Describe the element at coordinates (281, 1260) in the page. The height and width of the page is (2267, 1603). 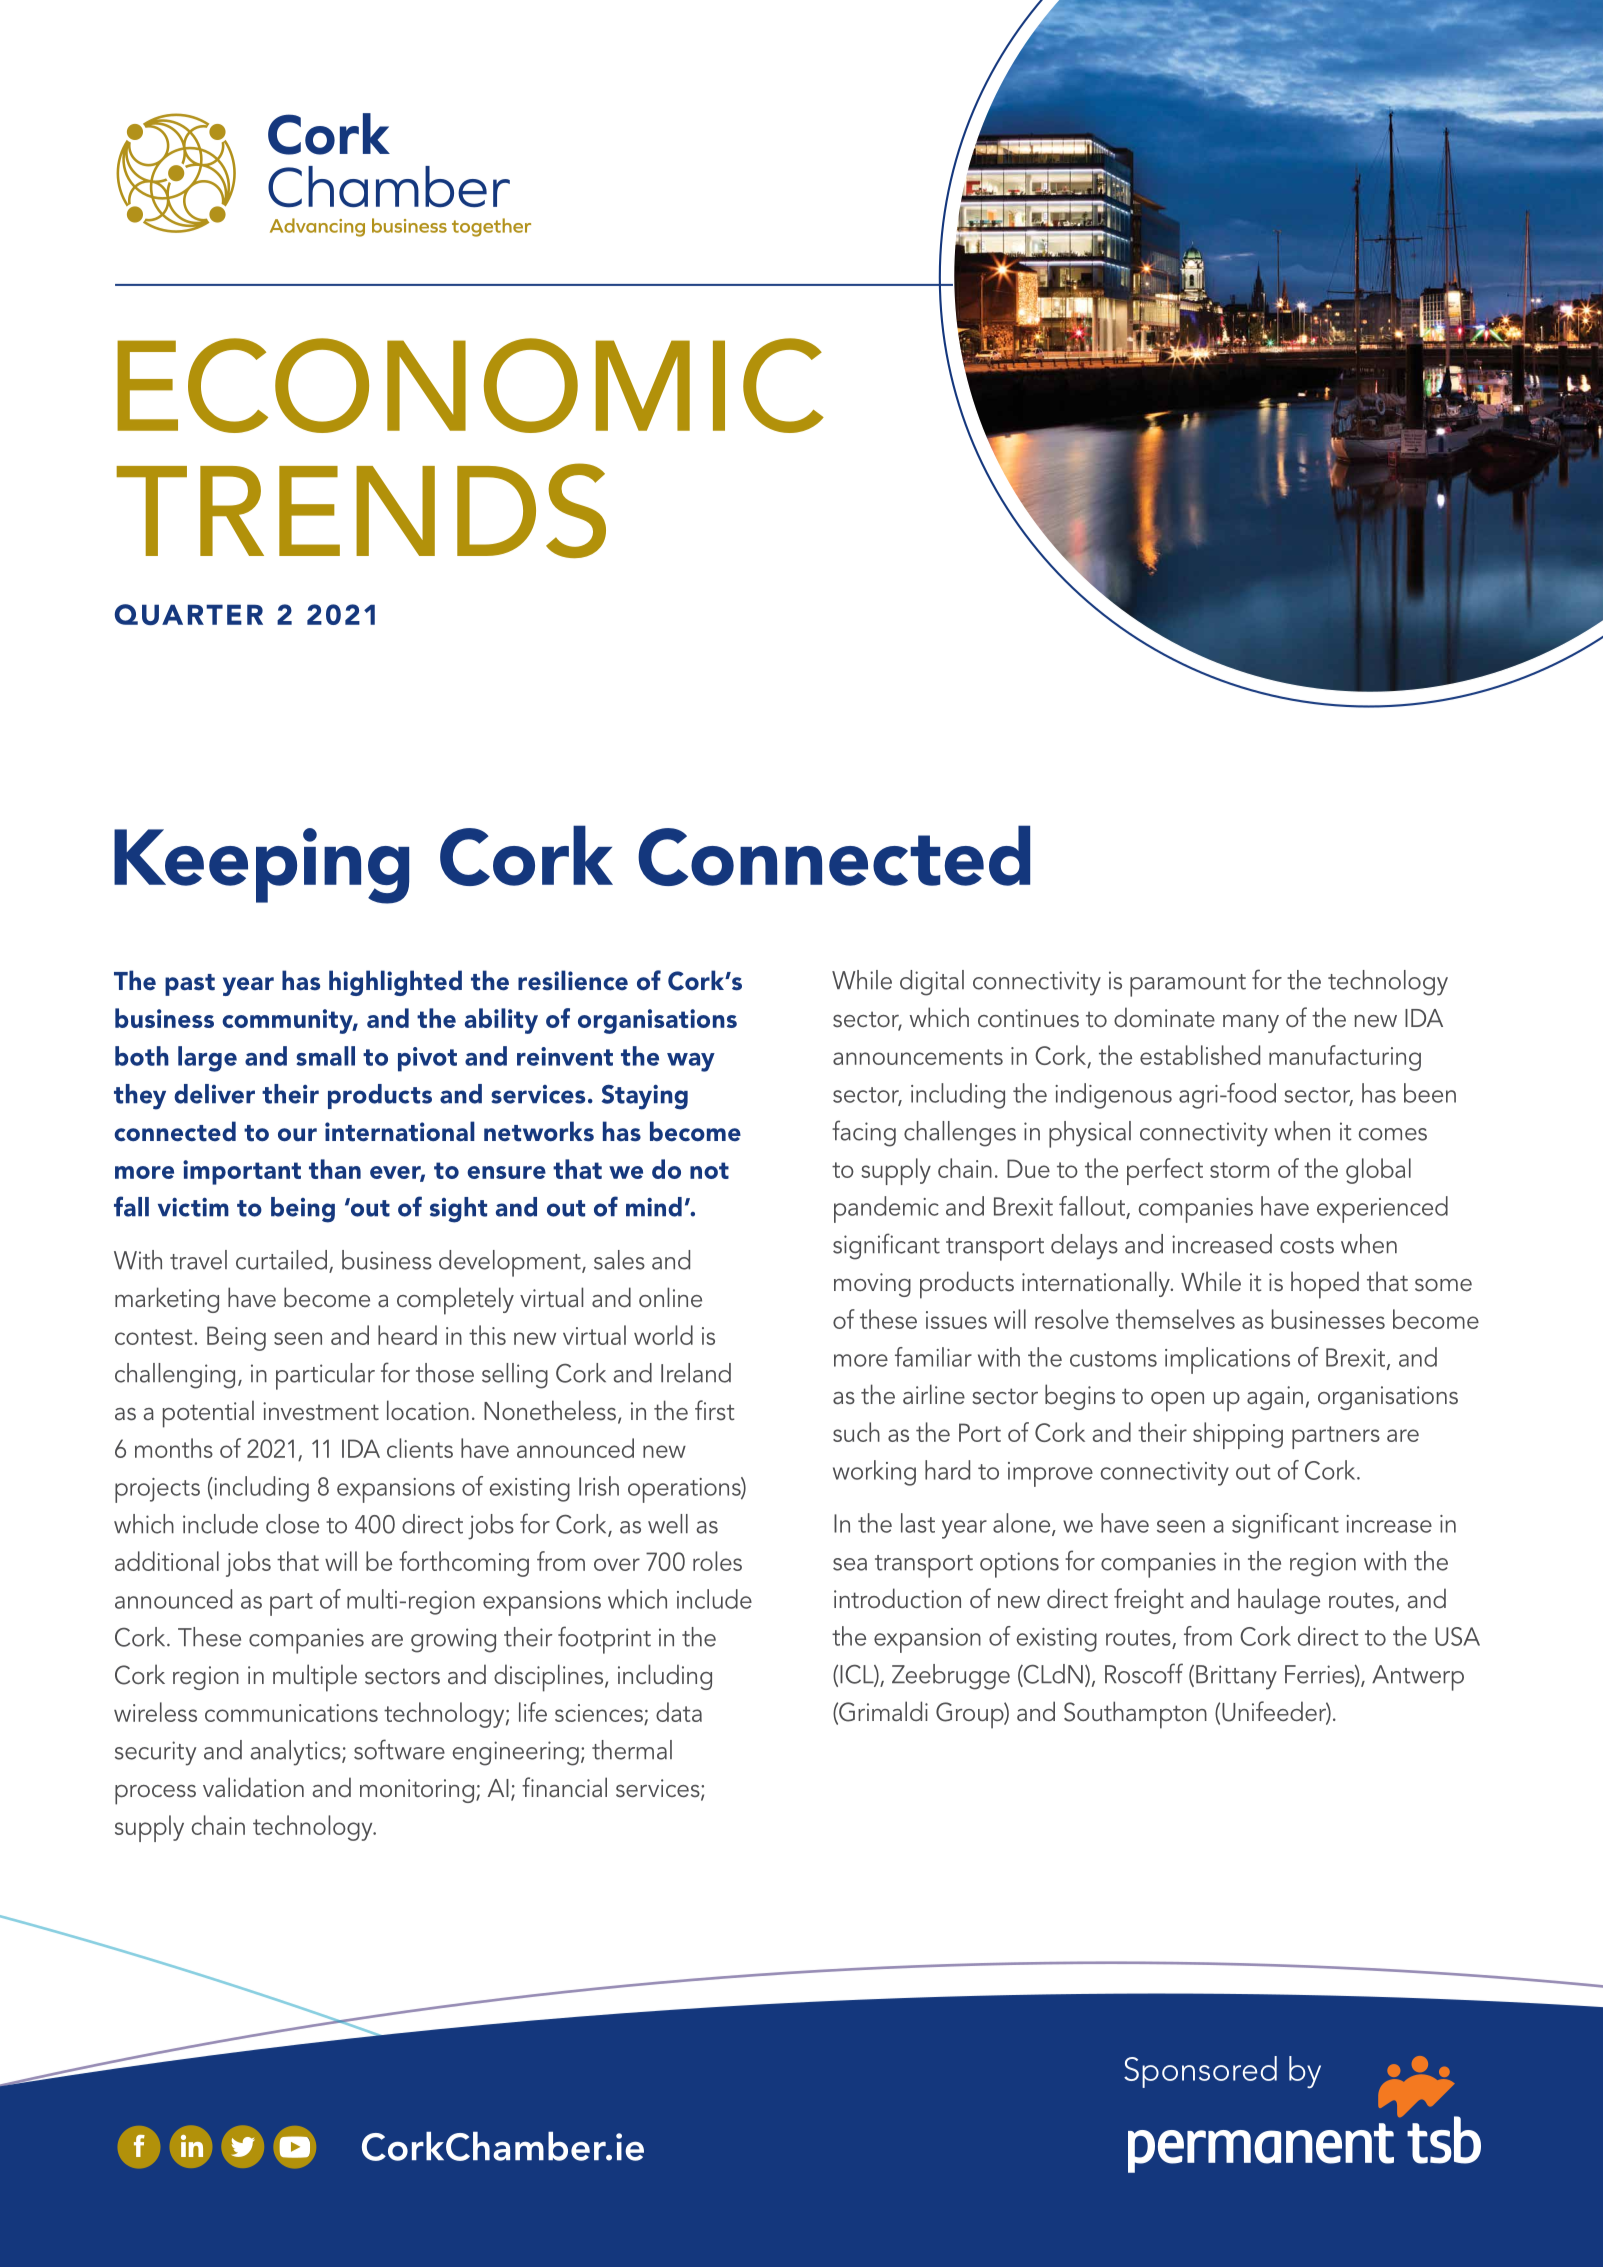
I see `curtailed` at that location.
